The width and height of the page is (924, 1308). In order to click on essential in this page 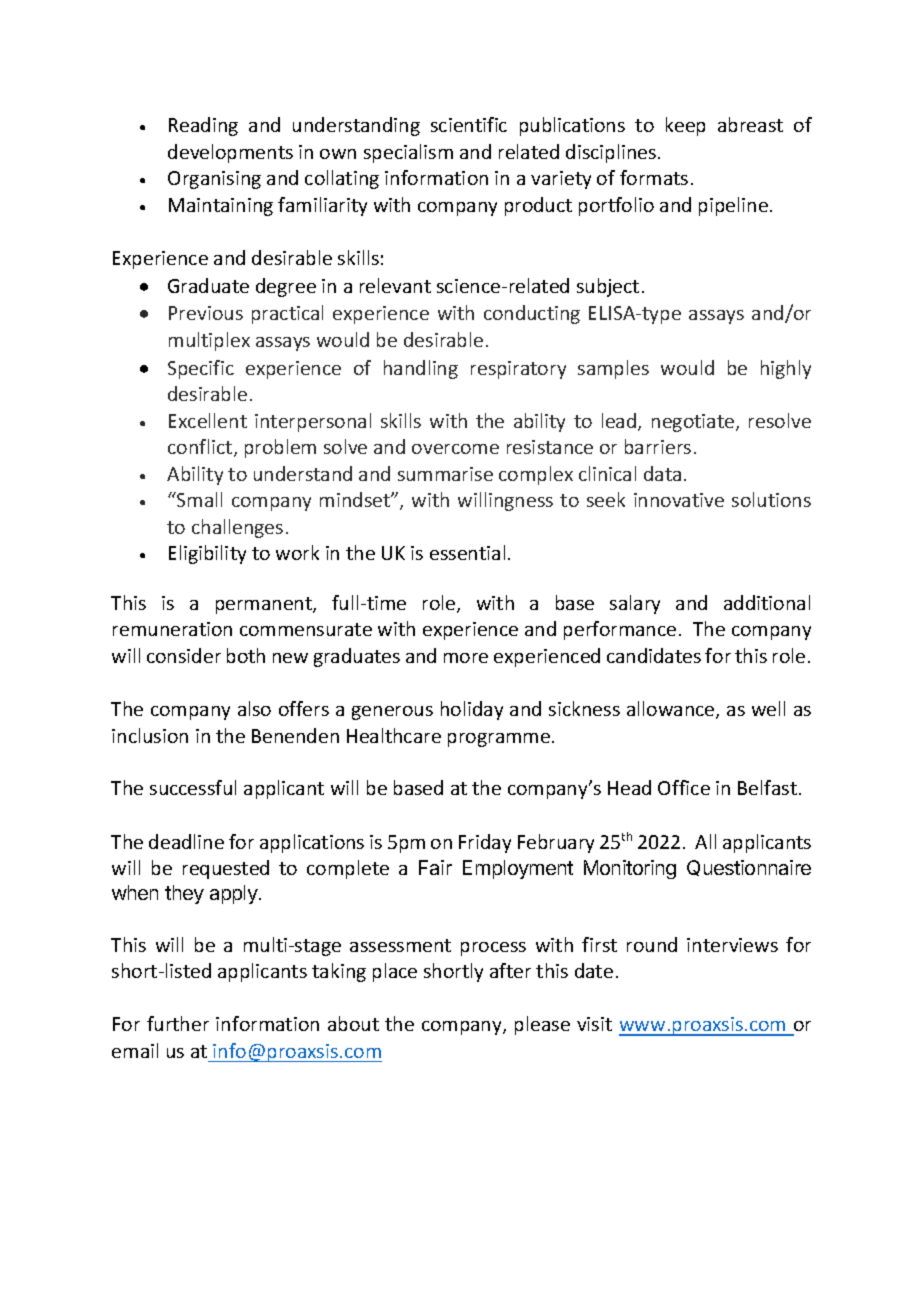, I will do `click(467, 552)`.
